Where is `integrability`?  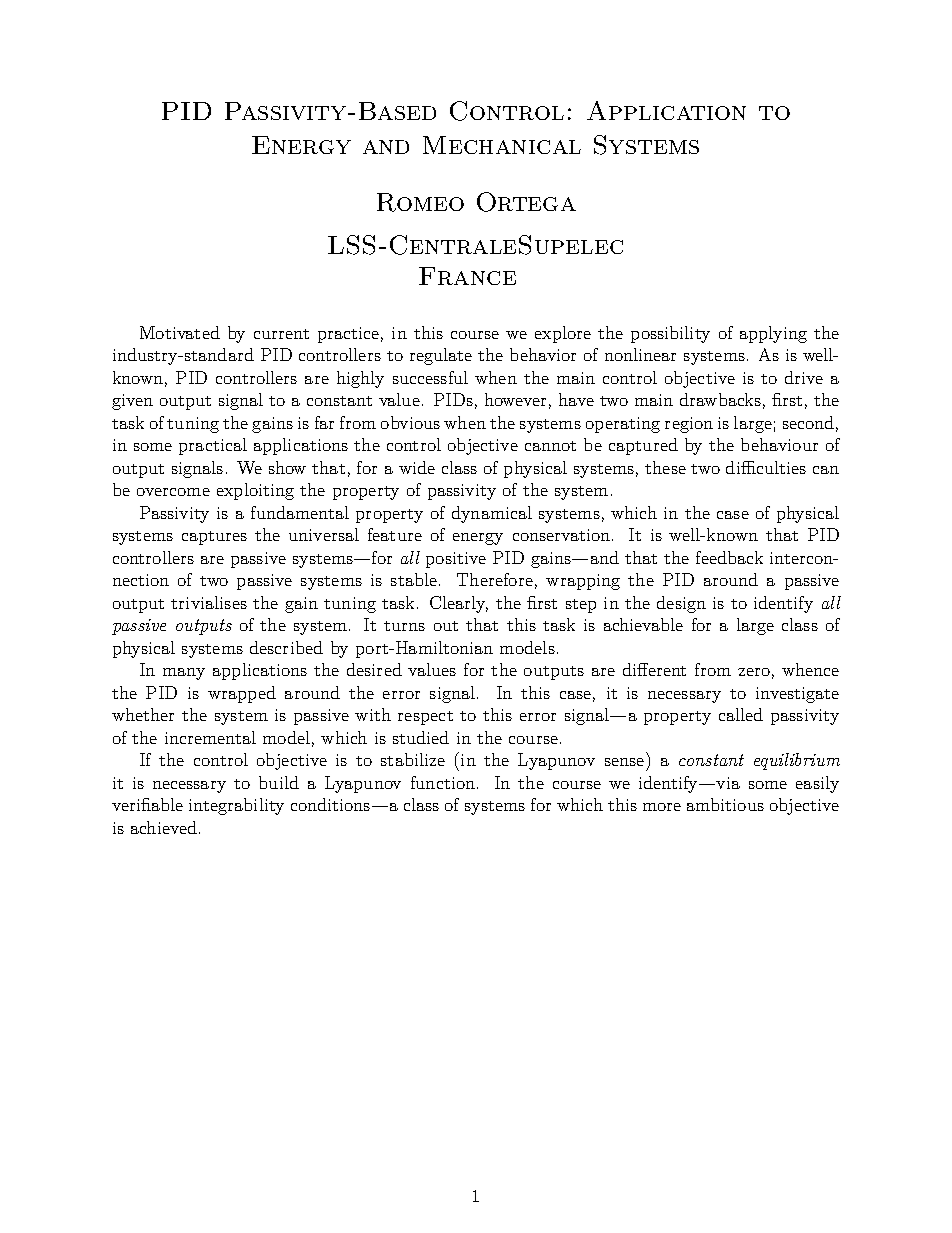
integrability is located at coordinates (236, 806).
